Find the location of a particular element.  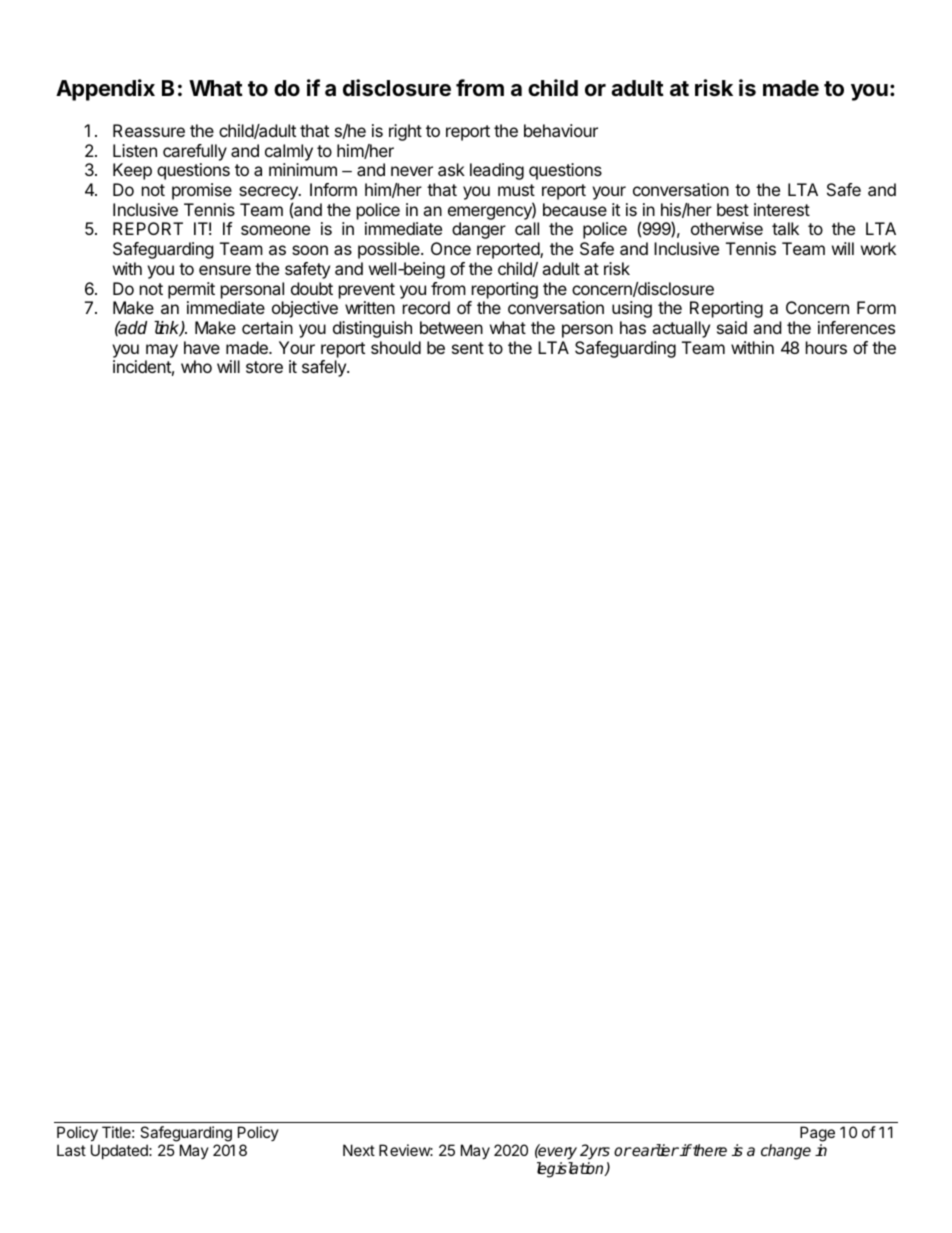

who is located at coordinates (196, 366).
